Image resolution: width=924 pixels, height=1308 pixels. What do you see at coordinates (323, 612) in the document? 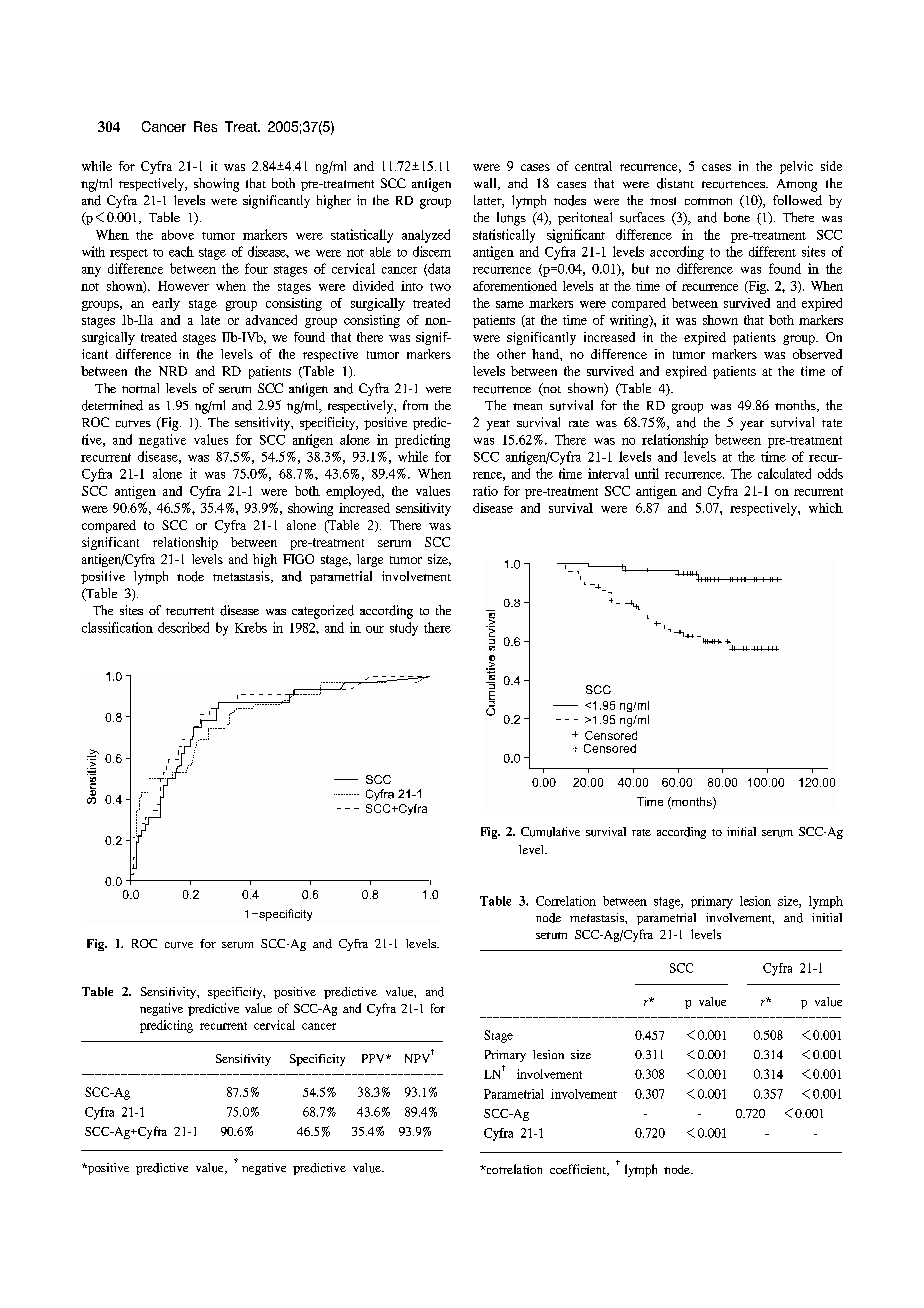
I see `categorized` at bounding box center [323, 612].
